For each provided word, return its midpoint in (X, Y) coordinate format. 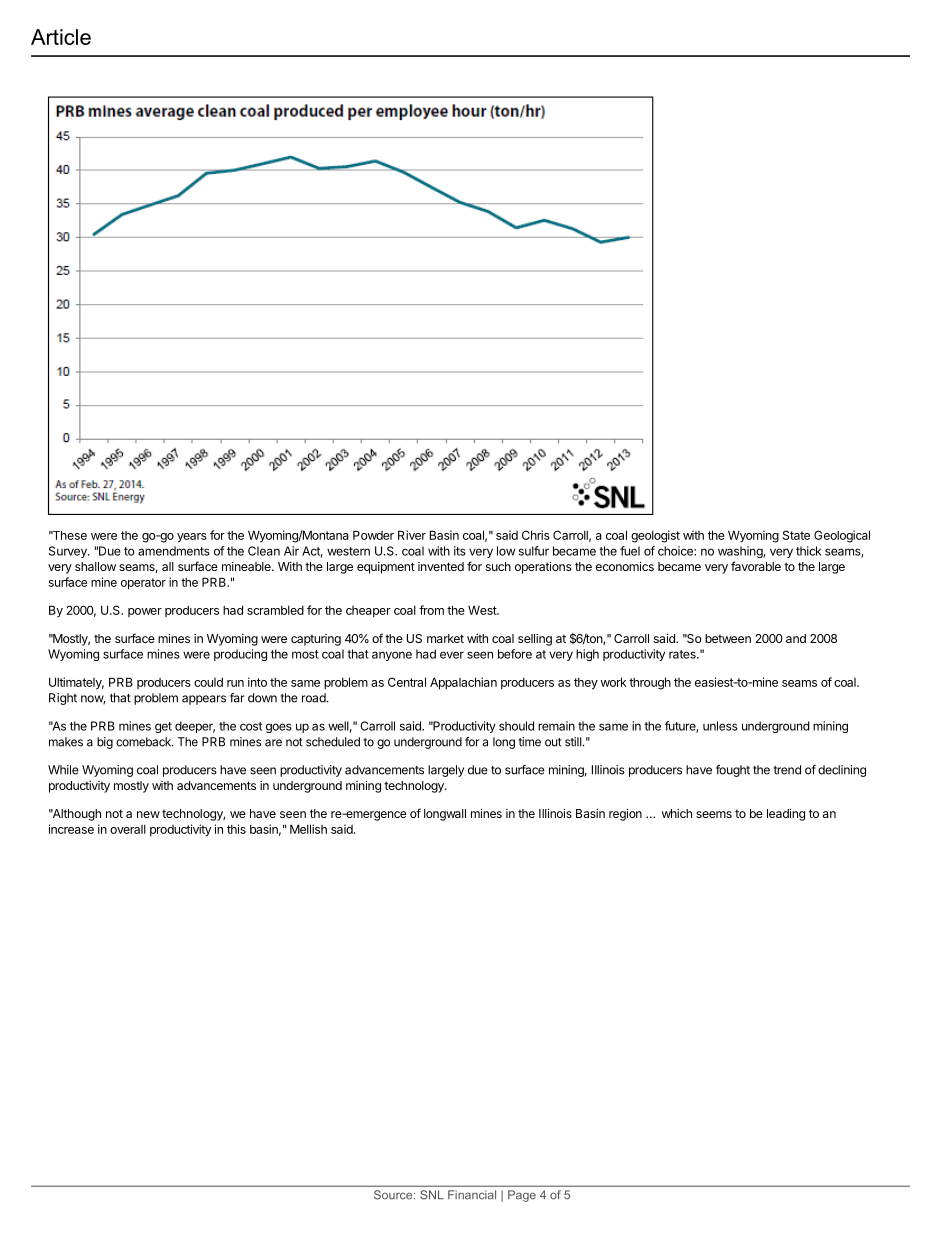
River (412, 535)
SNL (432, 1195)
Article (61, 37)
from (431, 610)
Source (394, 1195)
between (728, 638)
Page (522, 1196)
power (145, 612)
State (796, 535)
